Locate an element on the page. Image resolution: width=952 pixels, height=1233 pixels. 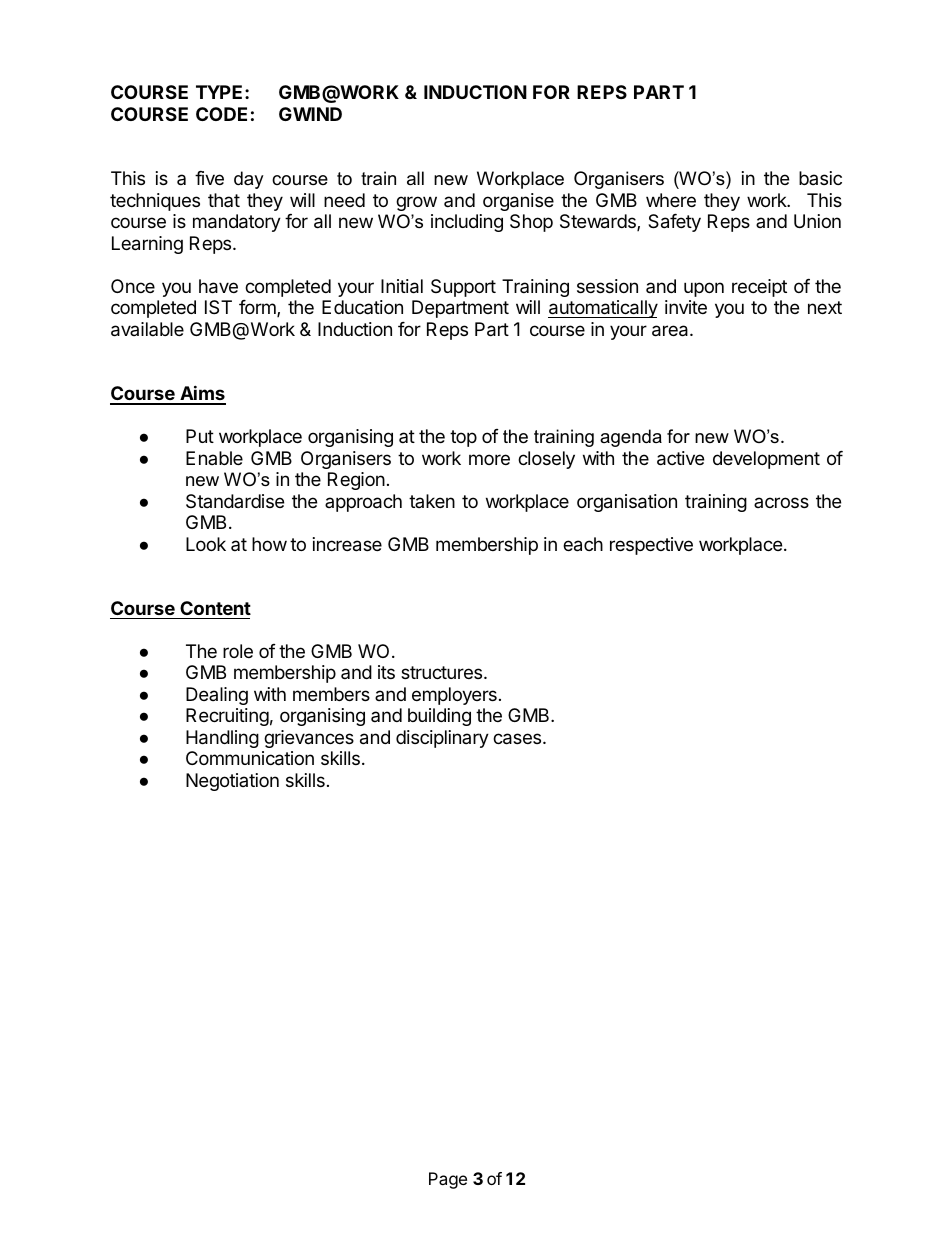
CODE is located at coordinates (221, 114).
